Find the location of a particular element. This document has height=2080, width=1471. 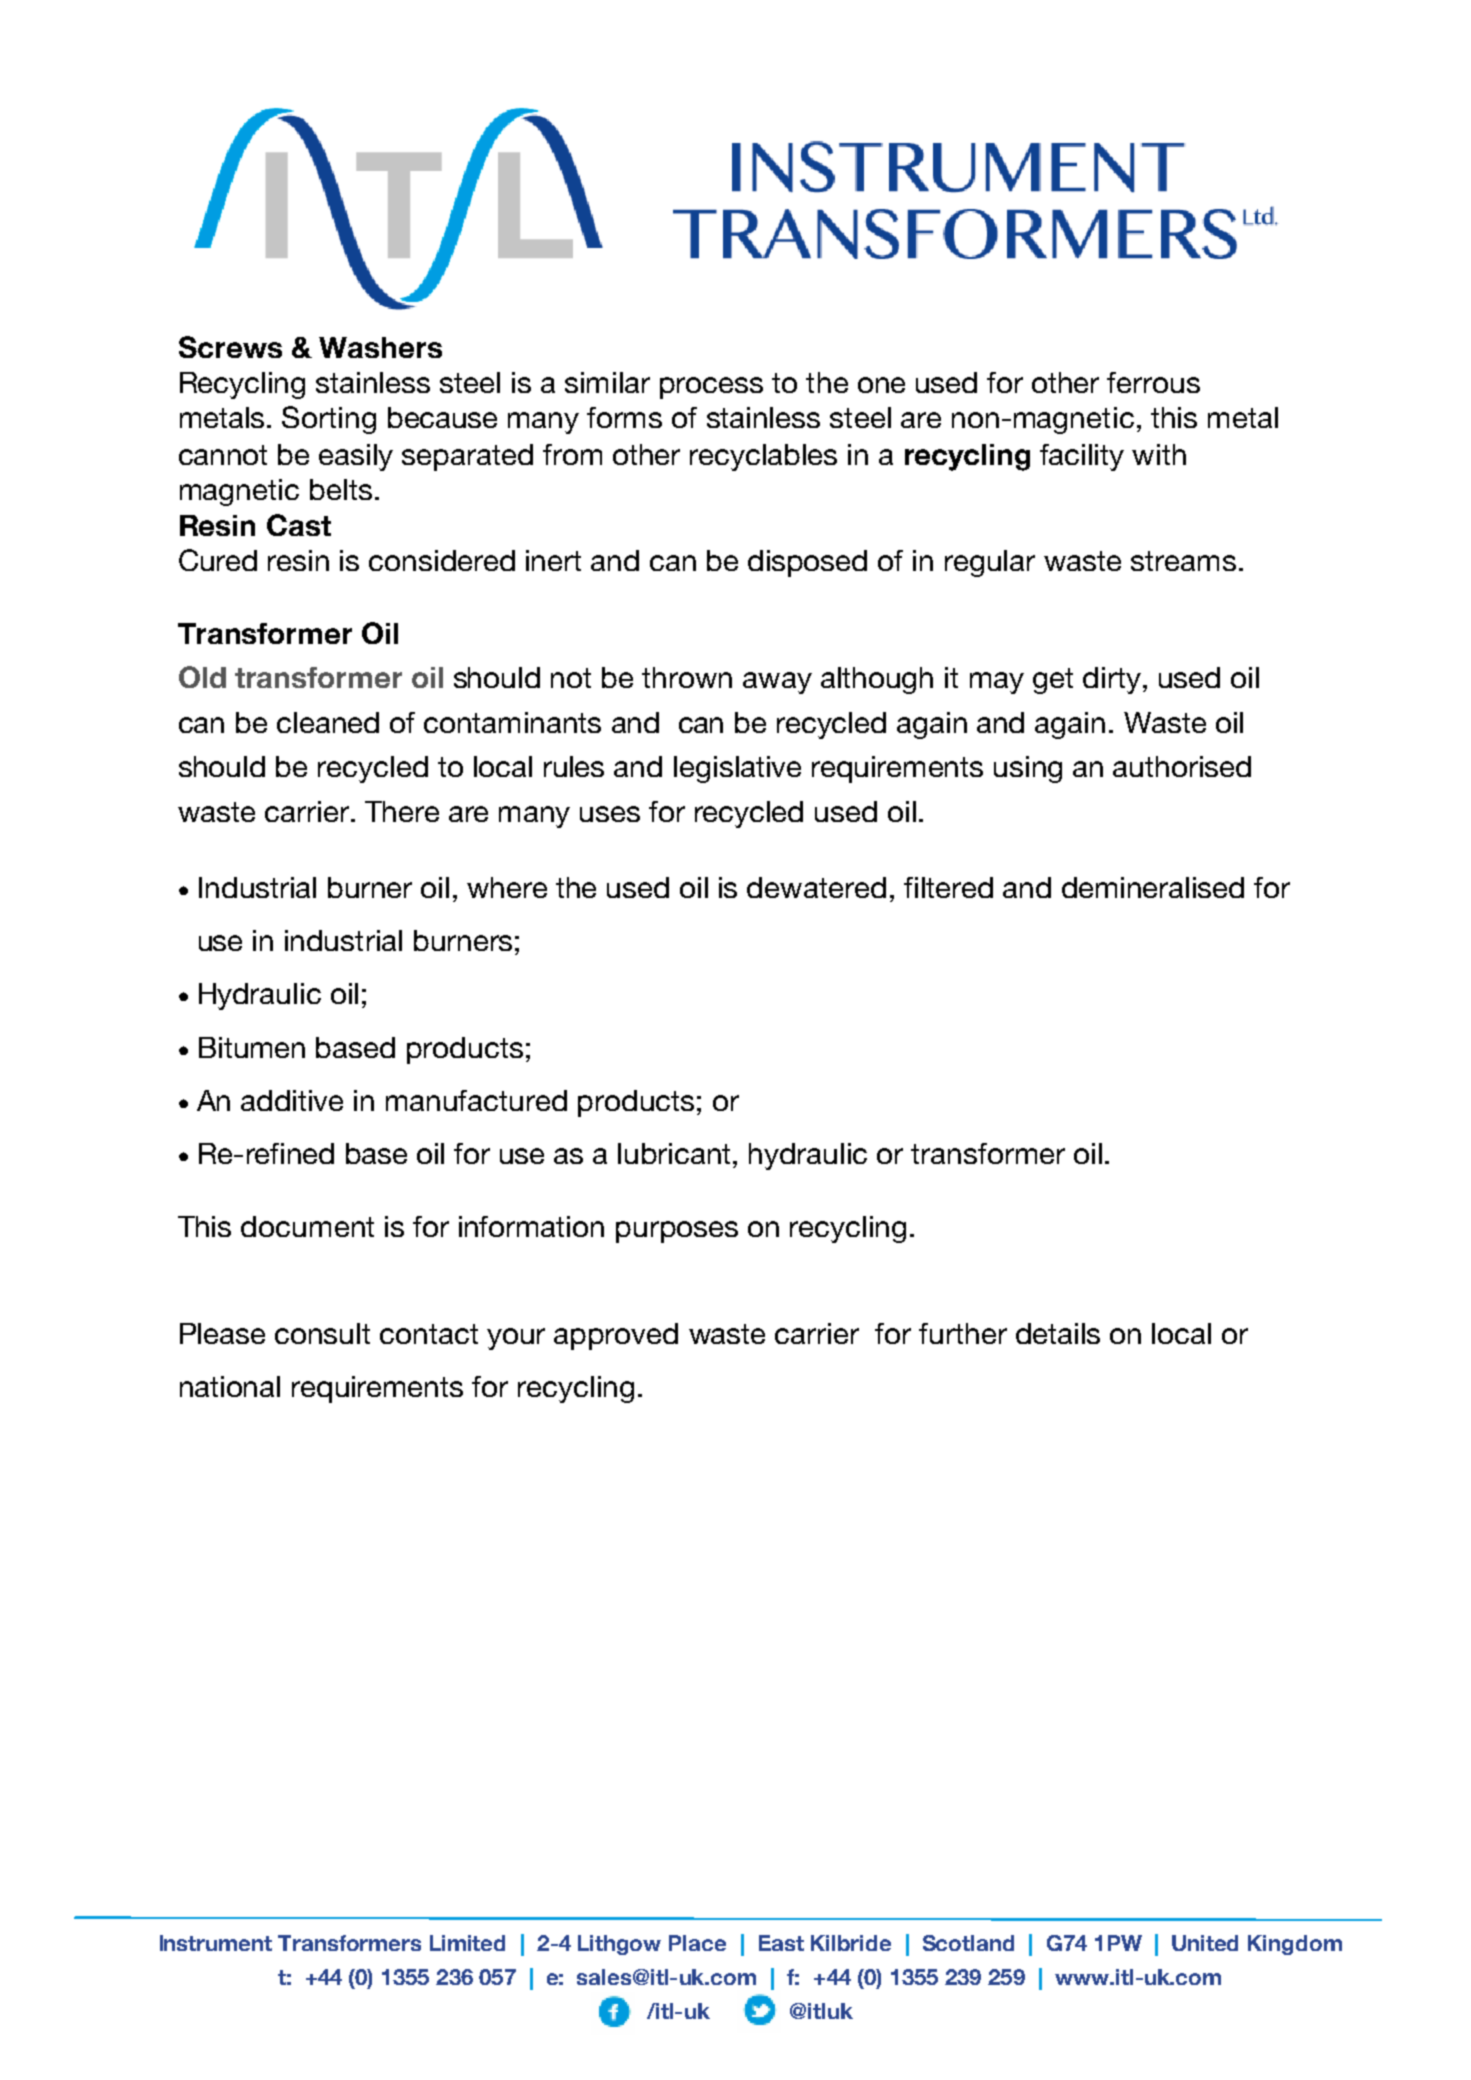

process is located at coordinates (711, 388).
